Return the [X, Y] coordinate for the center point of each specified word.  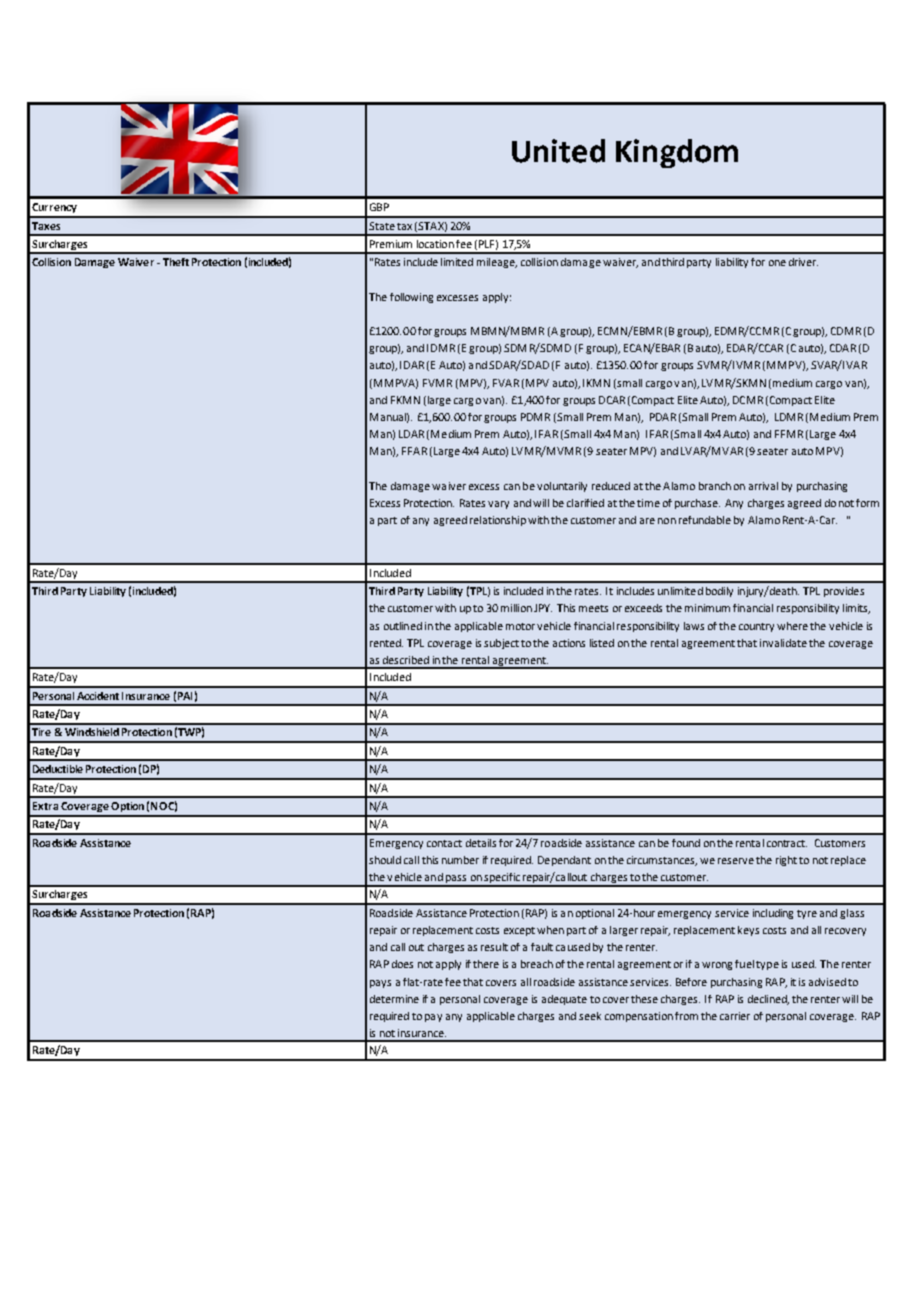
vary [498, 505]
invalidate [783, 643]
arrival [763, 486]
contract [787, 843]
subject [501, 644]
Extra [45, 806]
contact [444, 843]
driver [803, 262]
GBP [379, 207]
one [777, 263]
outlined [403, 626]
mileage [497, 263]
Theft [176, 262]
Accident [98, 696]
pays [380, 984]
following [411, 298]
